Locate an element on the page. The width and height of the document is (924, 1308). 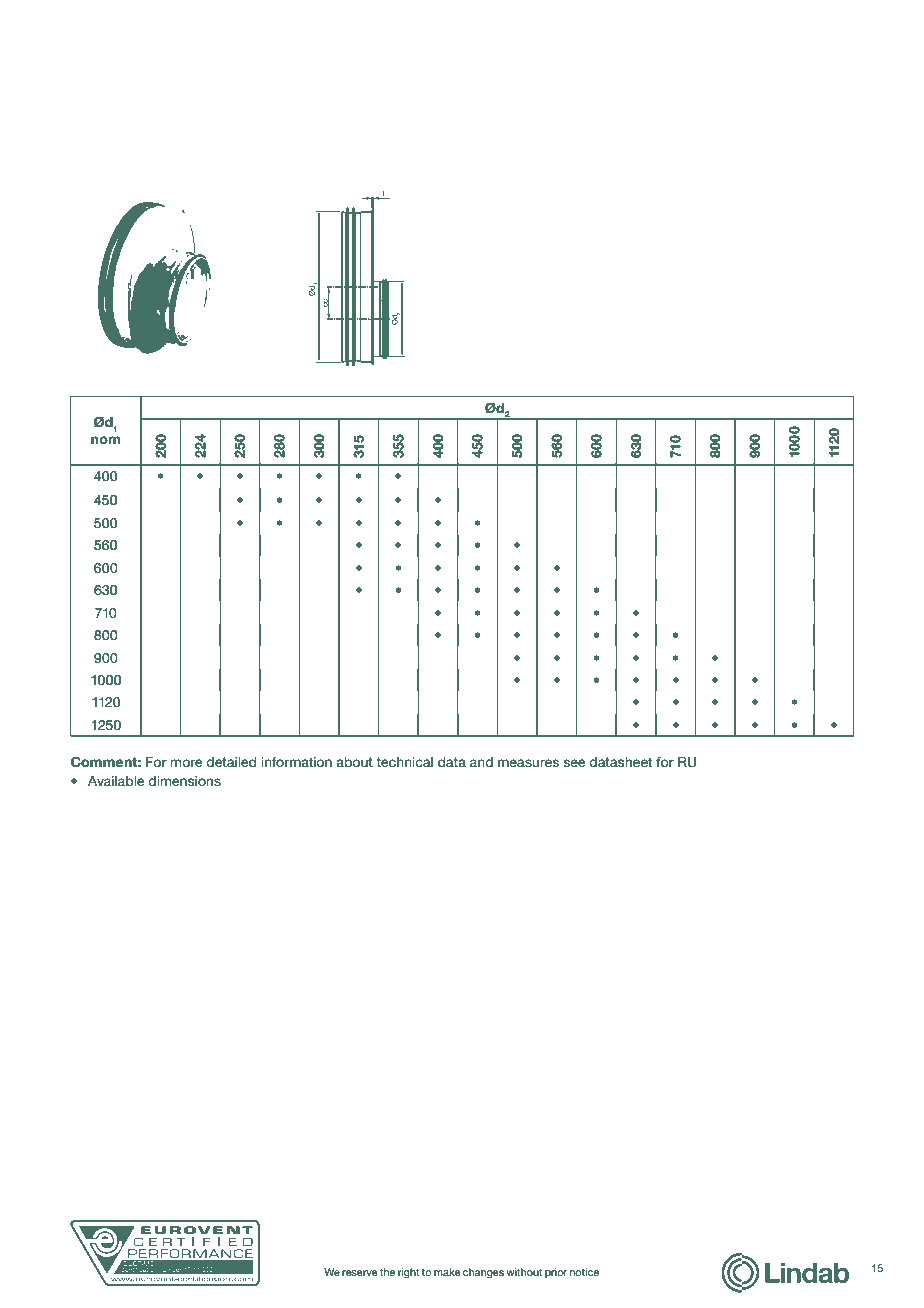
nom is located at coordinates (105, 440).
